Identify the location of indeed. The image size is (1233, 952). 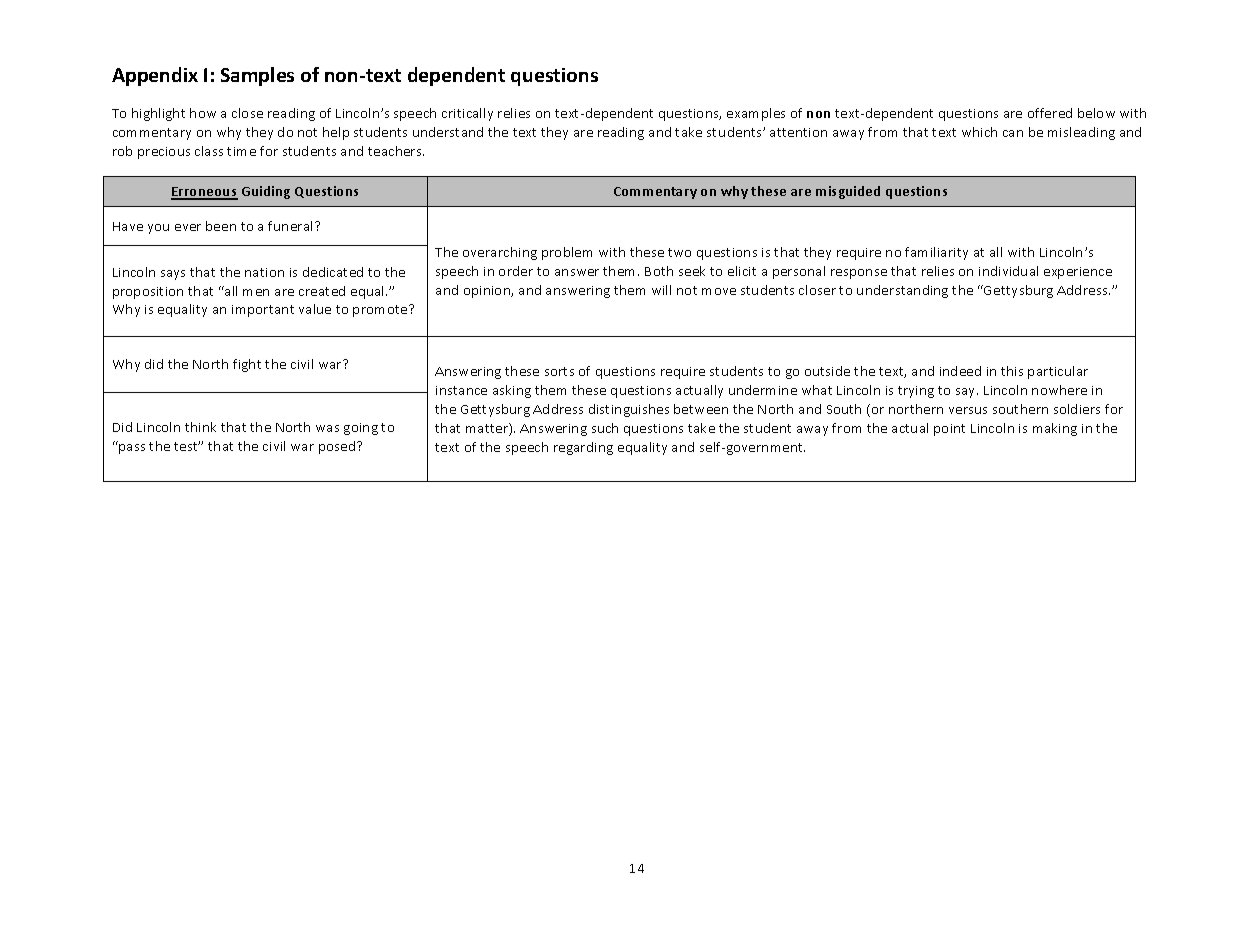
(960, 371).
